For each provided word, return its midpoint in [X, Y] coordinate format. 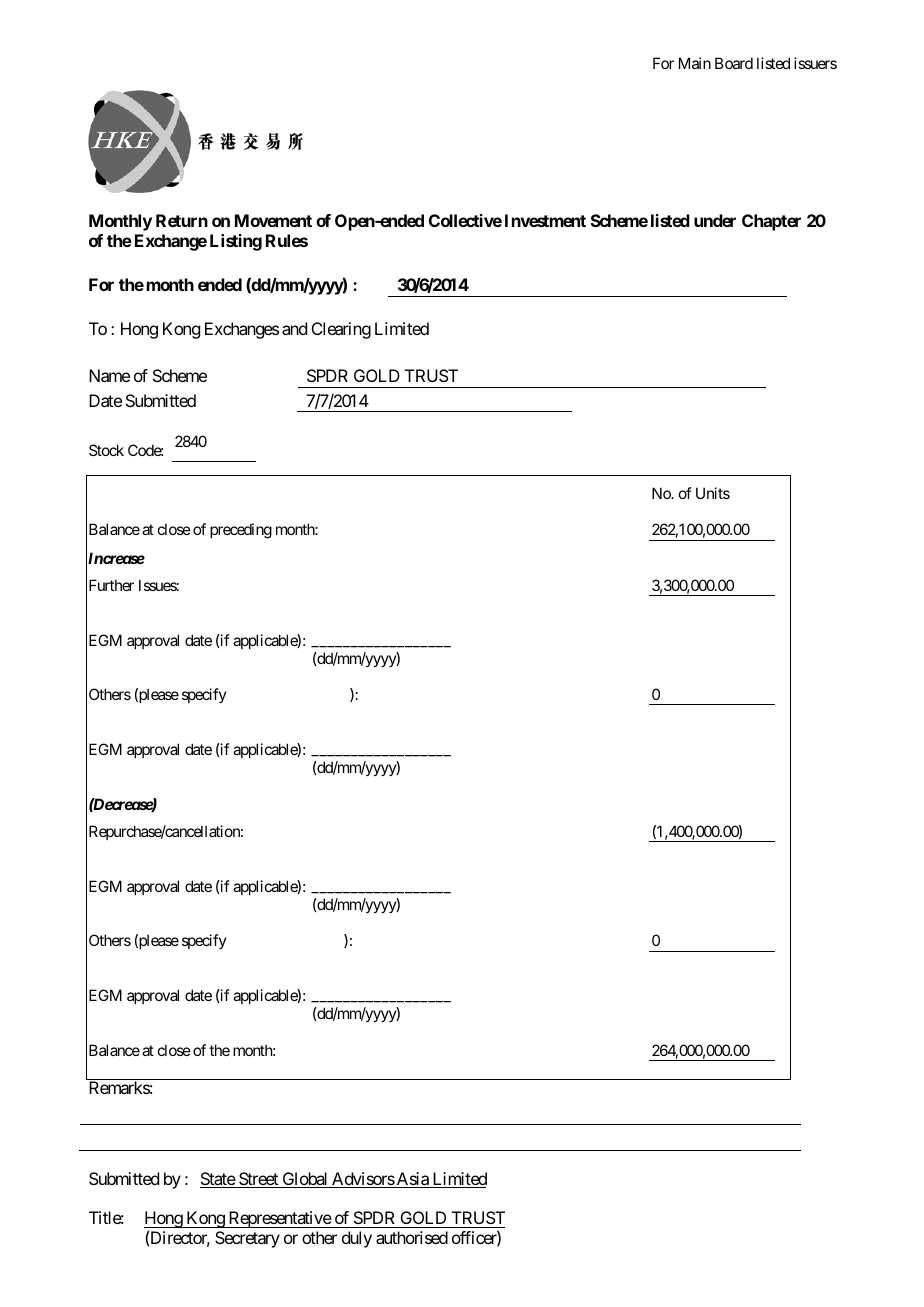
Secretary [247, 1239]
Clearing [341, 330]
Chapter [771, 222]
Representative [279, 1219]
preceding [241, 531]
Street [258, 1180]
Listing [236, 242]
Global [305, 1180]
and [294, 328]
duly [357, 1239]
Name [109, 375]
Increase [115, 559]
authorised [412, 1237]
